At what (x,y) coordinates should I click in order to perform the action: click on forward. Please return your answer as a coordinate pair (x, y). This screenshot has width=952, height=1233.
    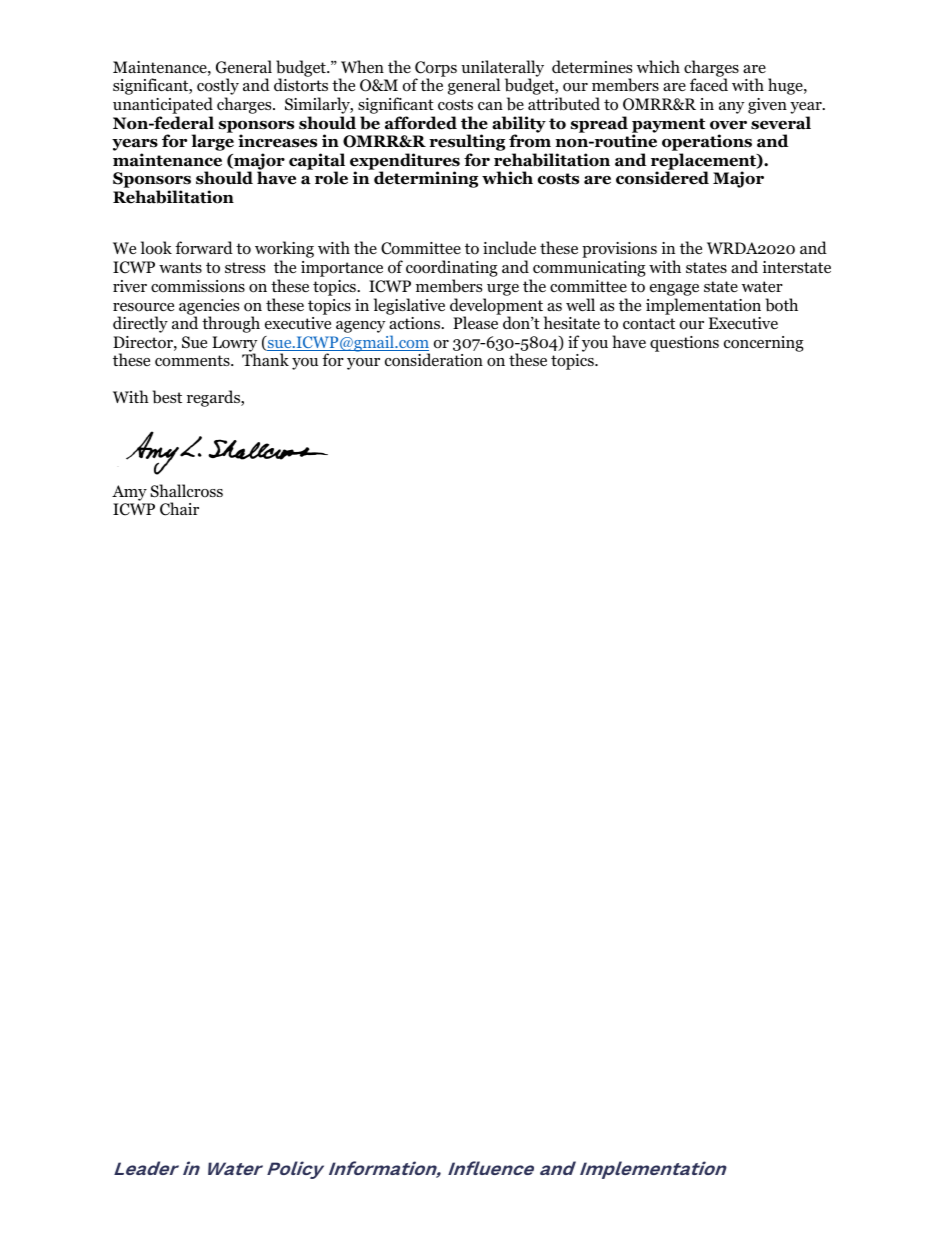
    Looking at the image, I should click on (204, 248).
